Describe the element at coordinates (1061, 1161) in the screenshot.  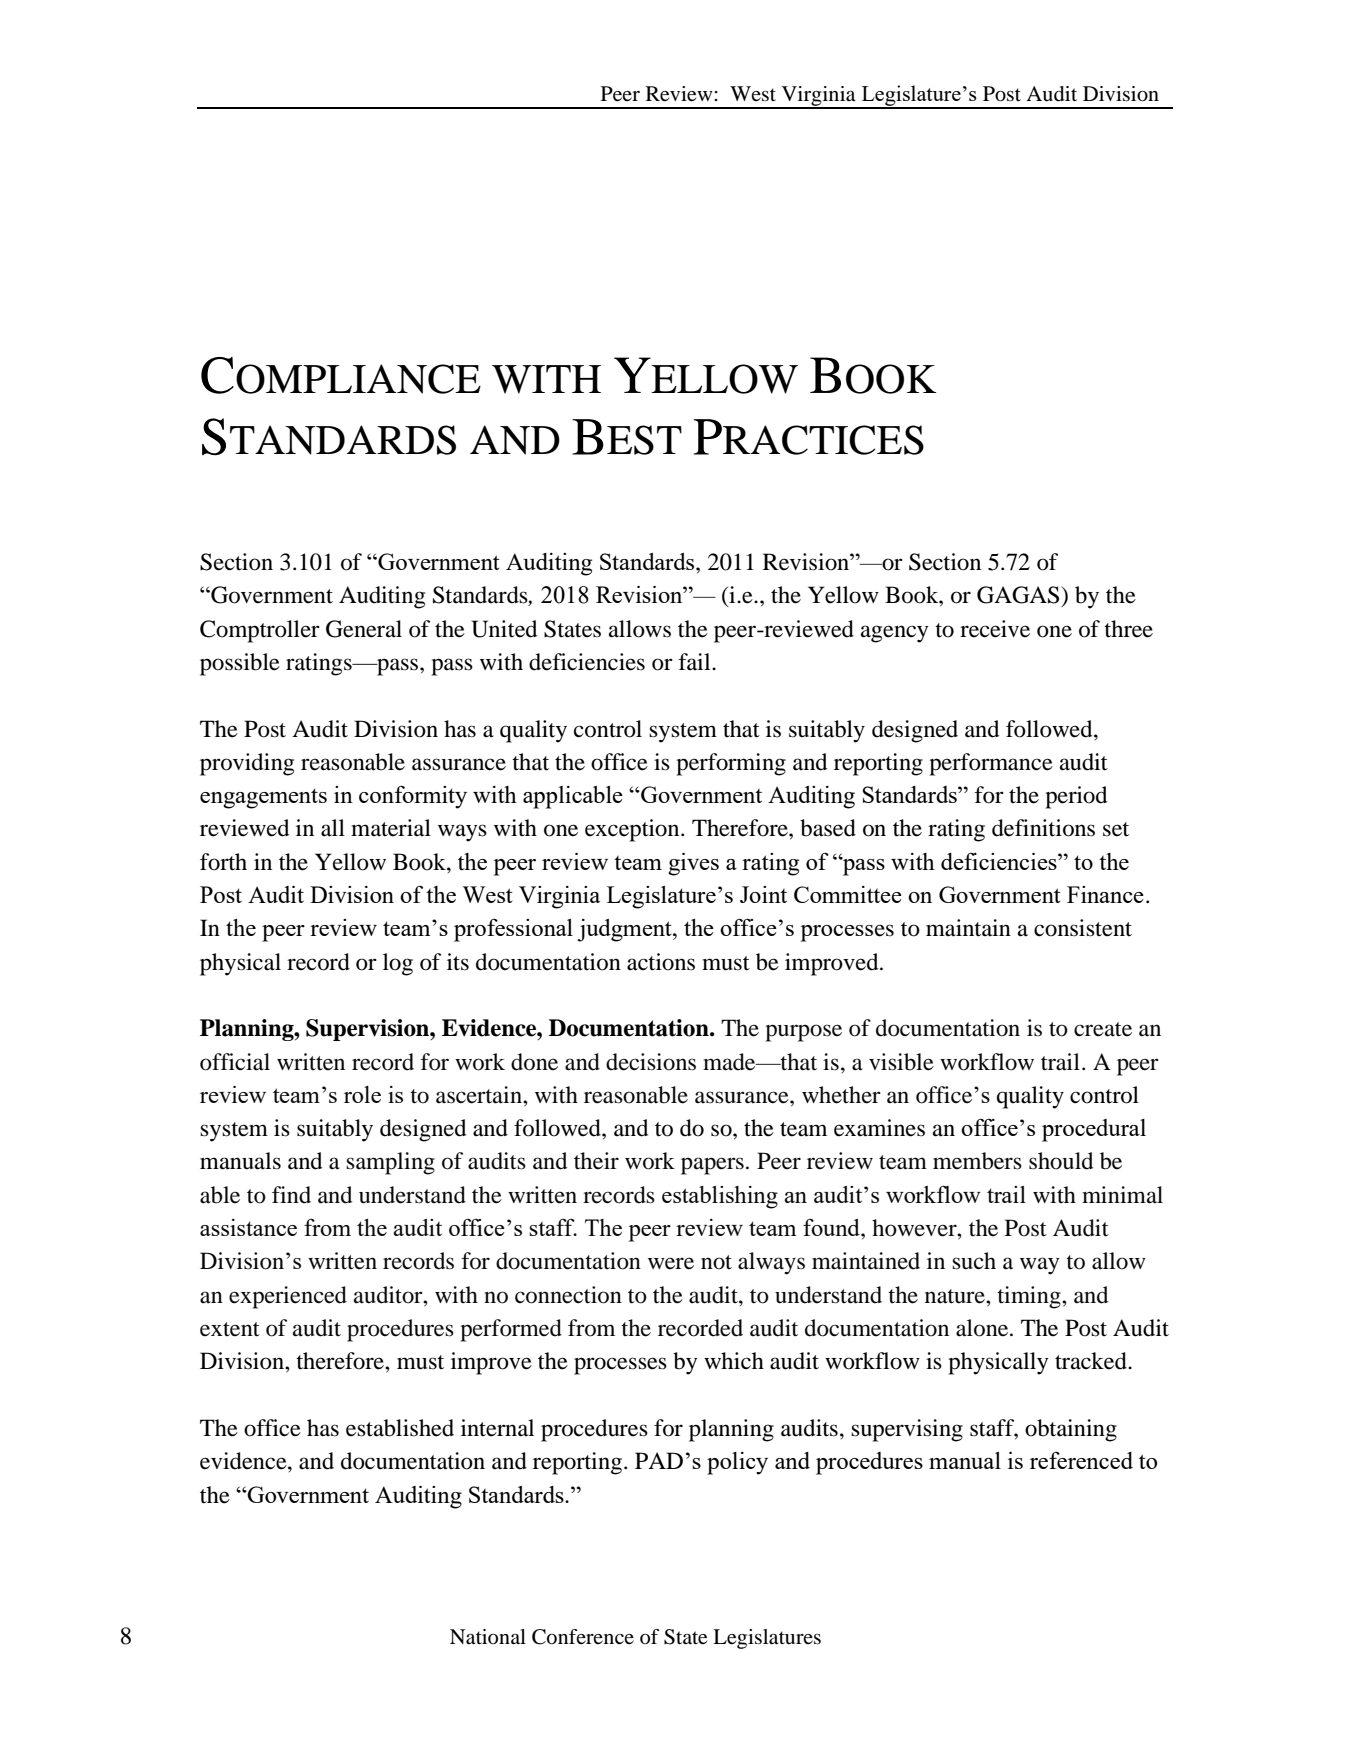
I see `should` at that location.
